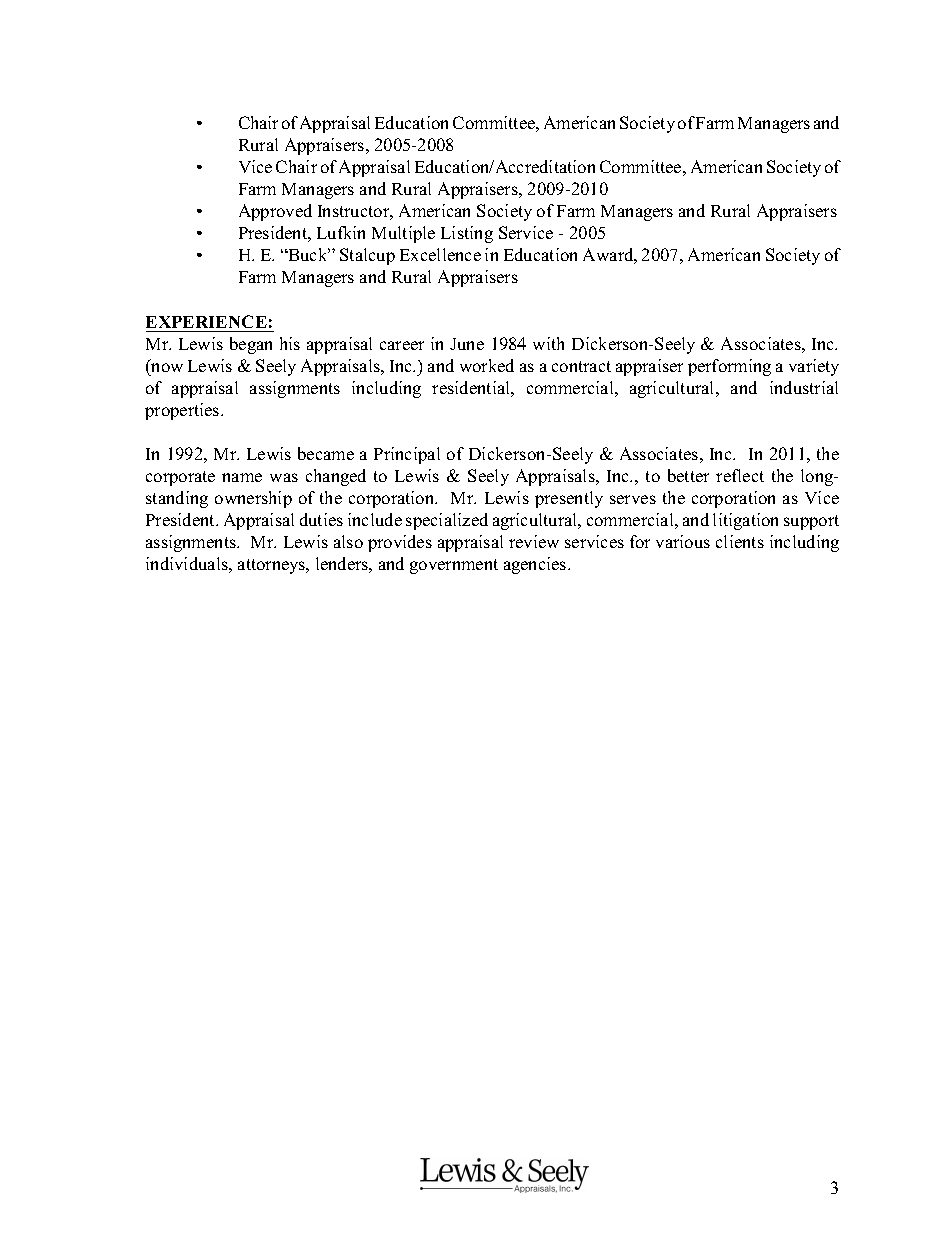  I want to click on Listing, so click(467, 234).
